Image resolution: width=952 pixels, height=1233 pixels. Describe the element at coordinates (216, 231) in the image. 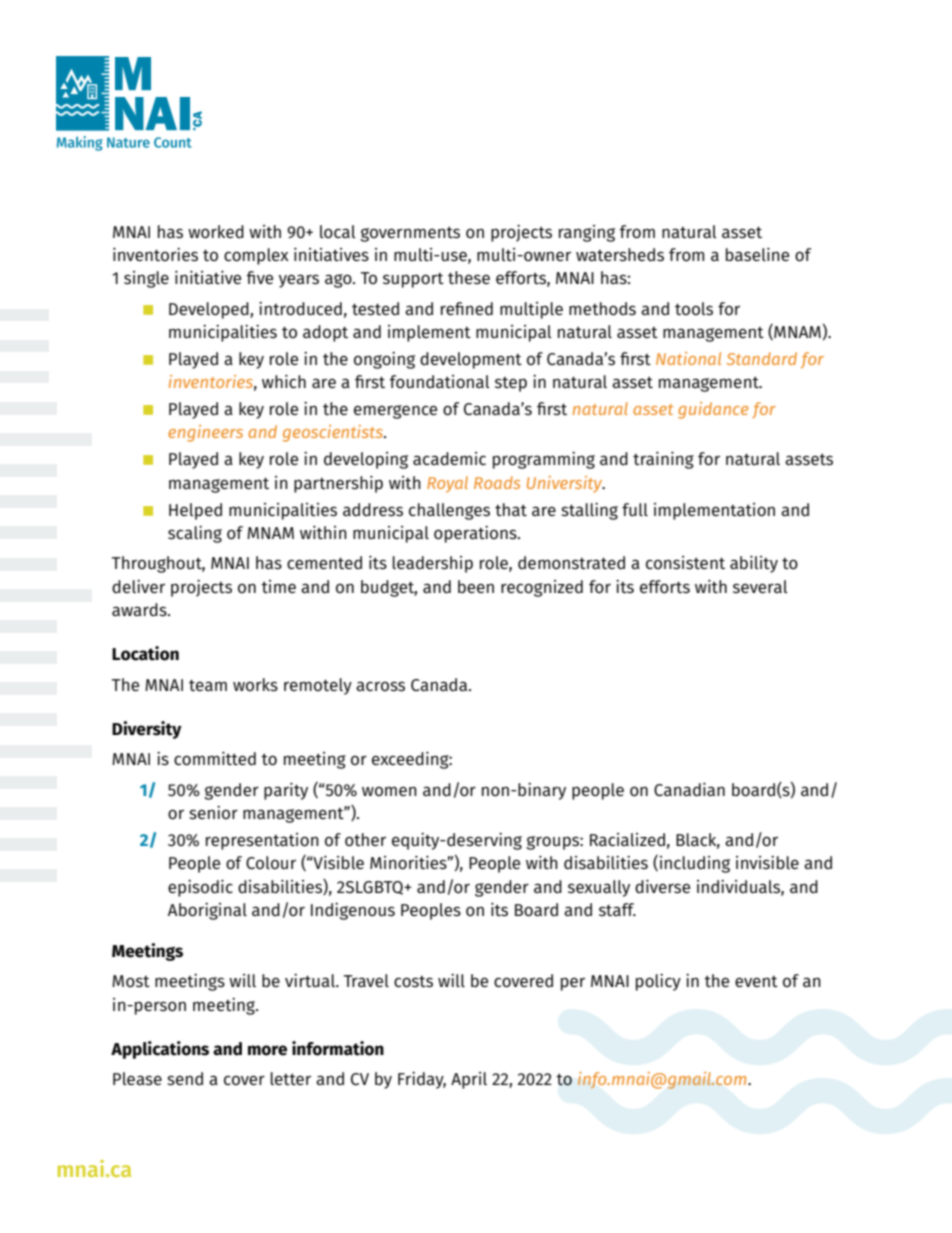

I see `worked` at that location.
